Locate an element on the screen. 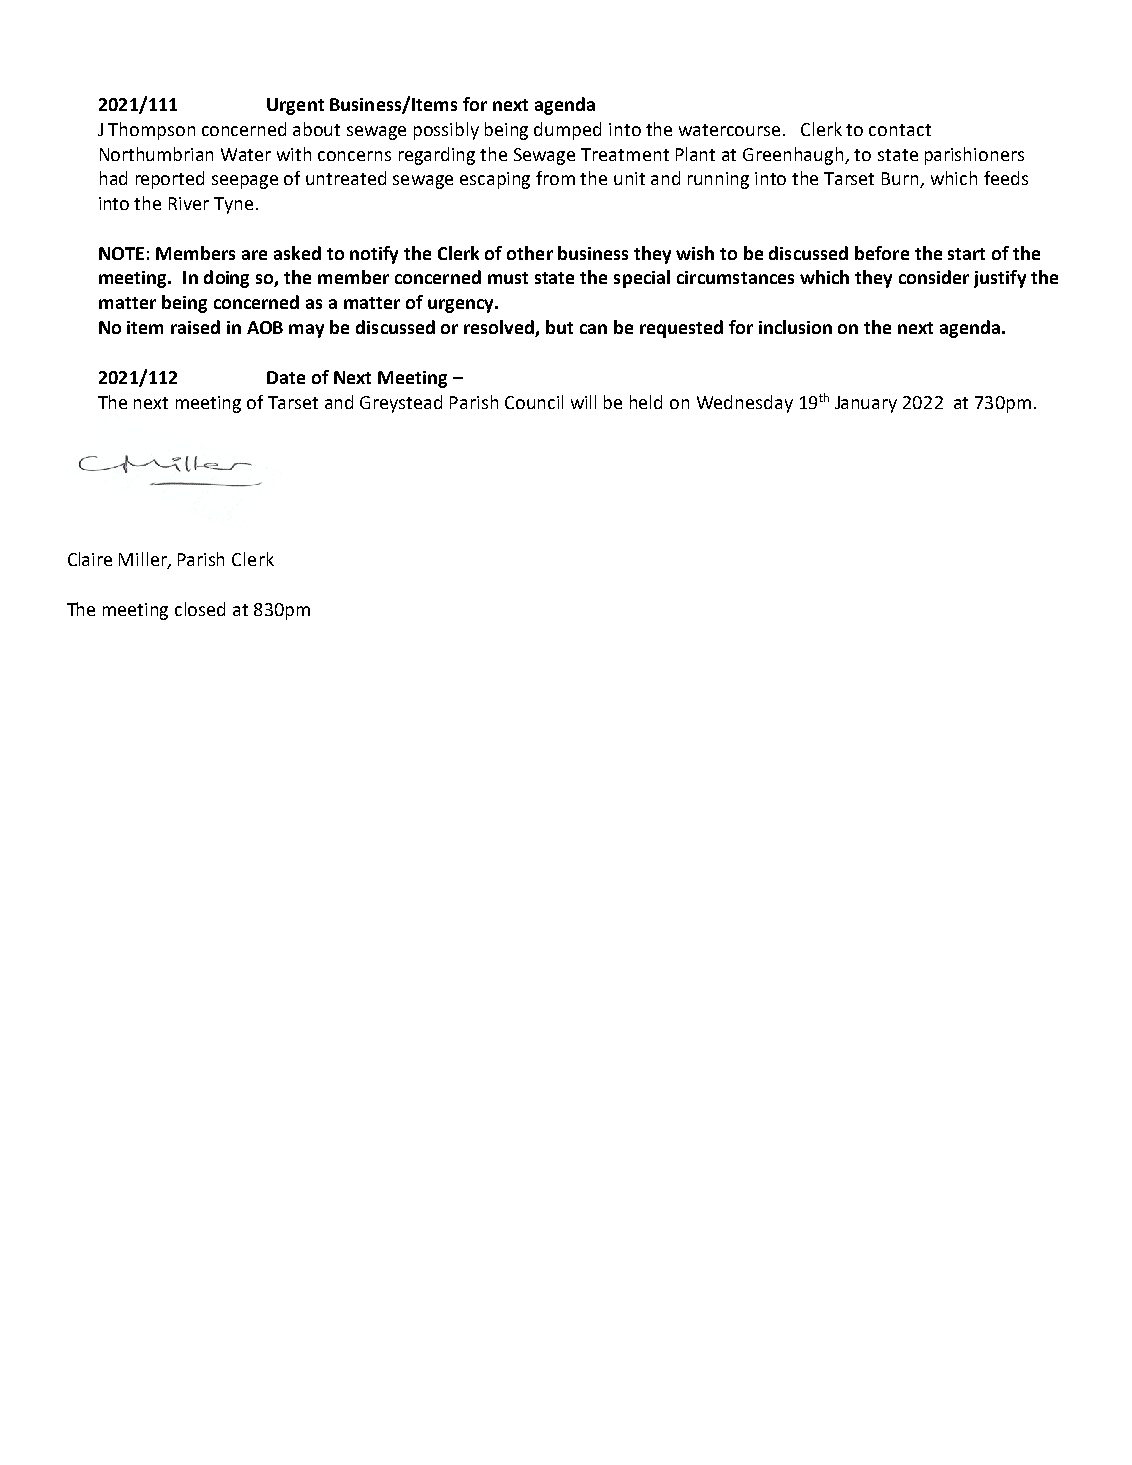 The width and height of the screenshot is (1132, 1465). dumped is located at coordinates (567, 131).
